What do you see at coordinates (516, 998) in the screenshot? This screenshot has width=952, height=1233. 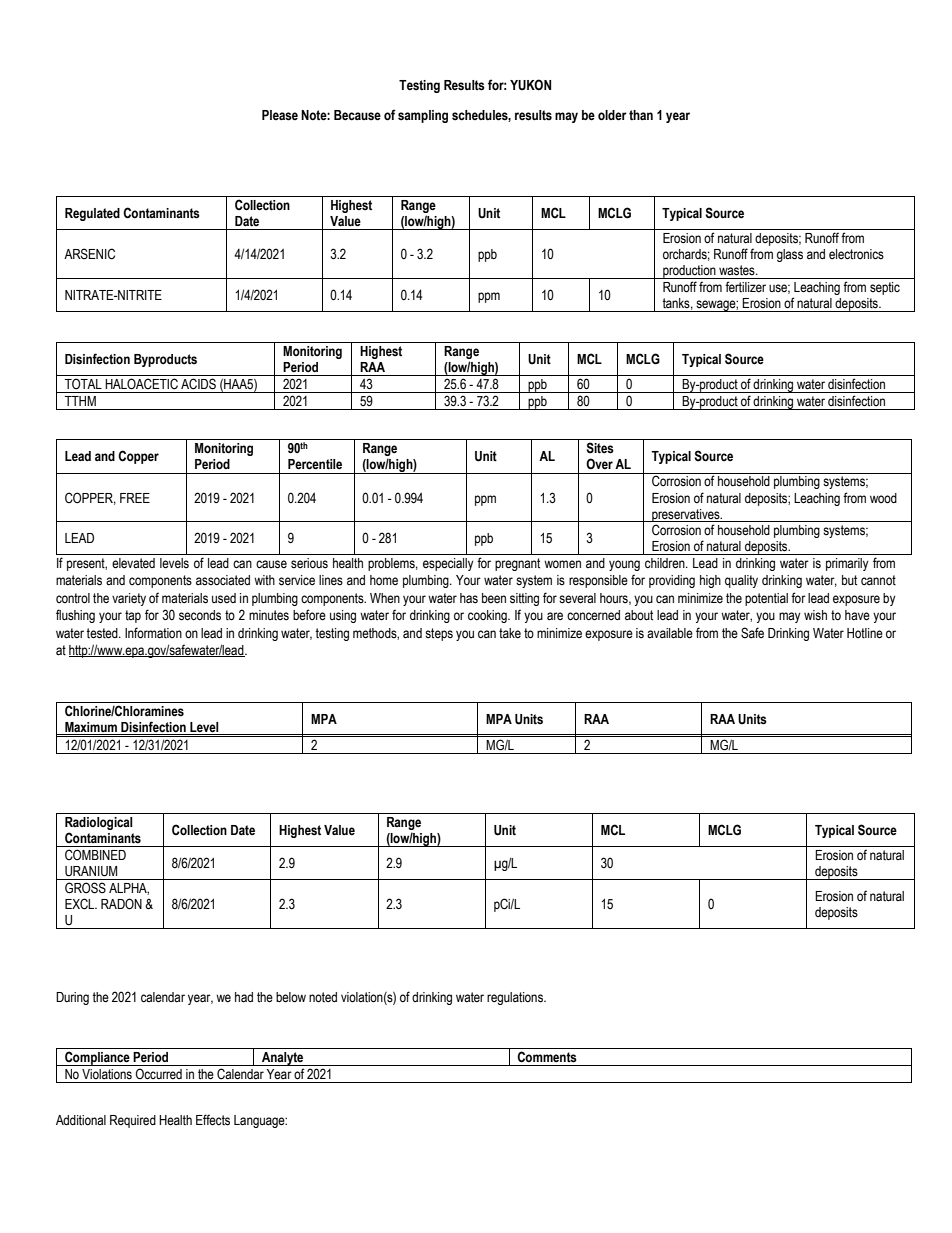 I see `regulations` at bounding box center [516, 998].
